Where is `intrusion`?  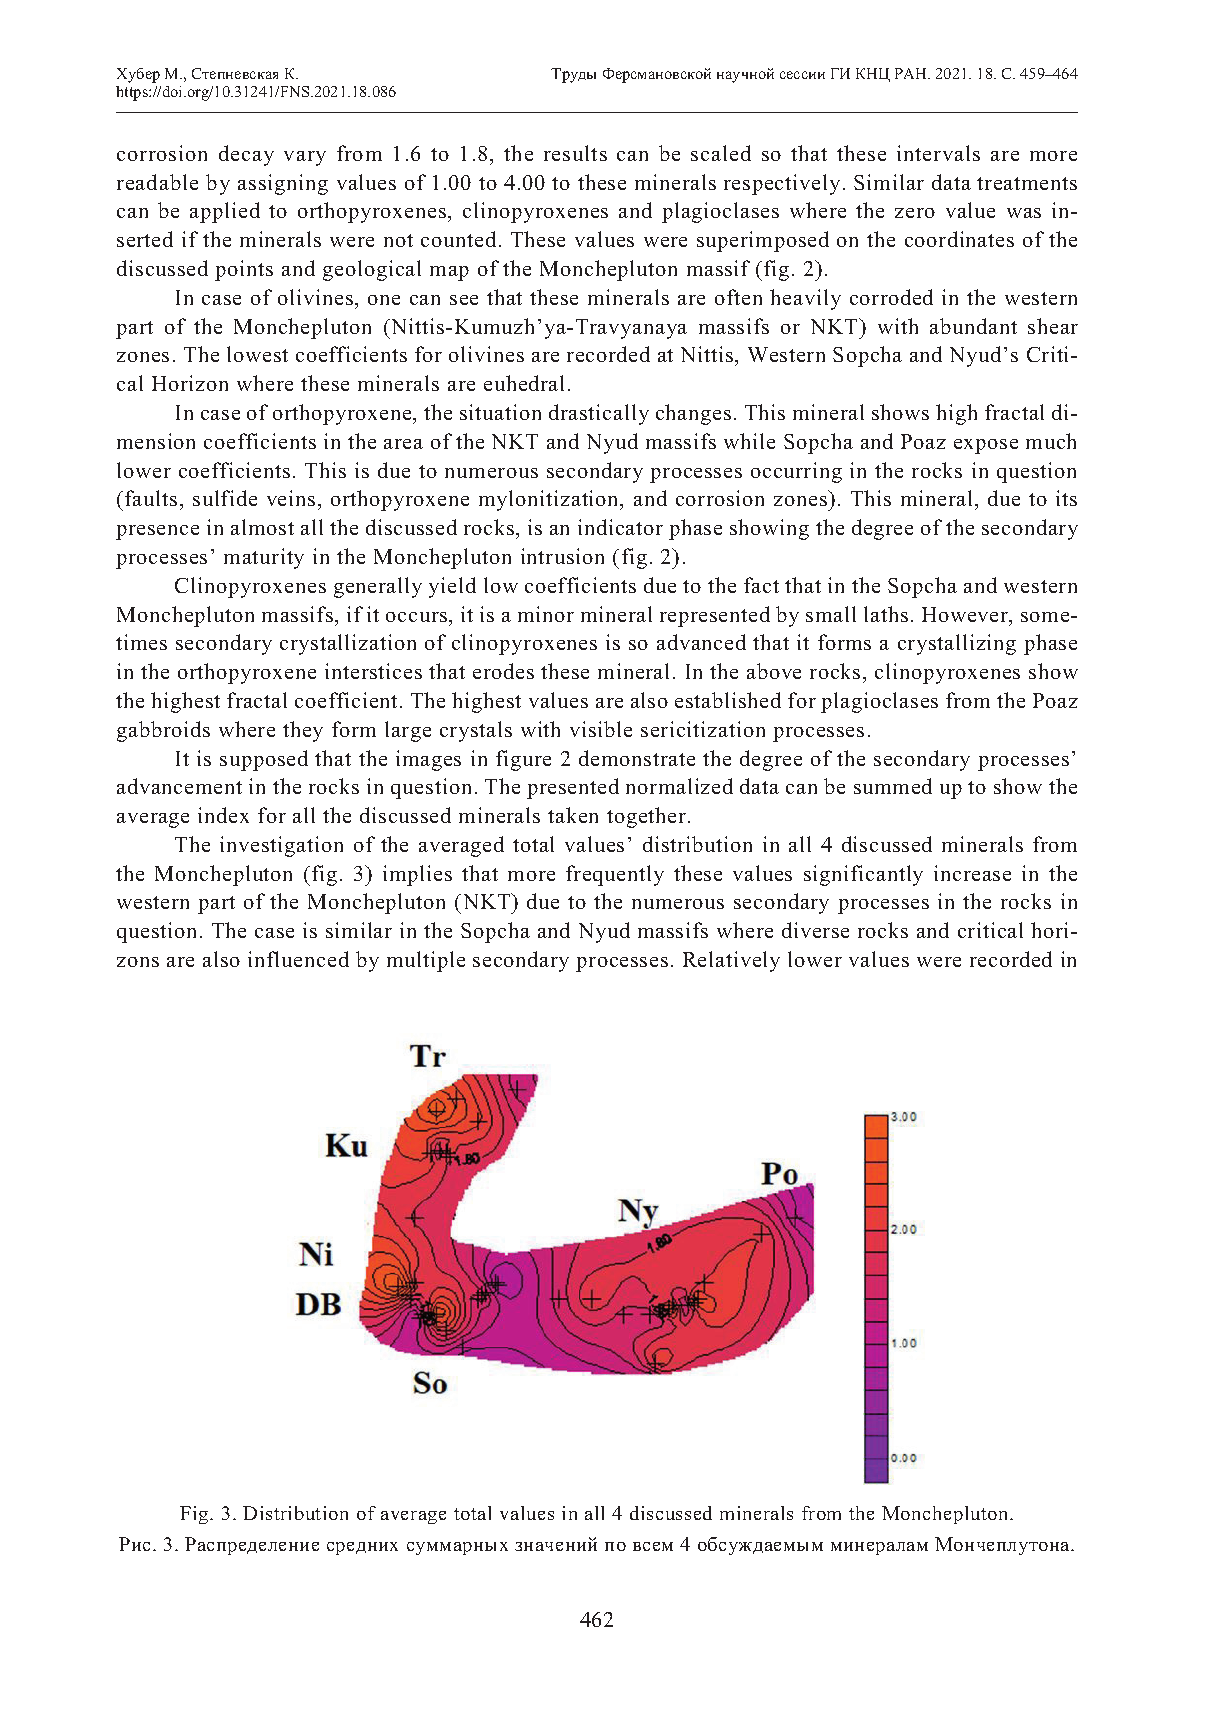
intrusion is located at coordinates (562, 556).
